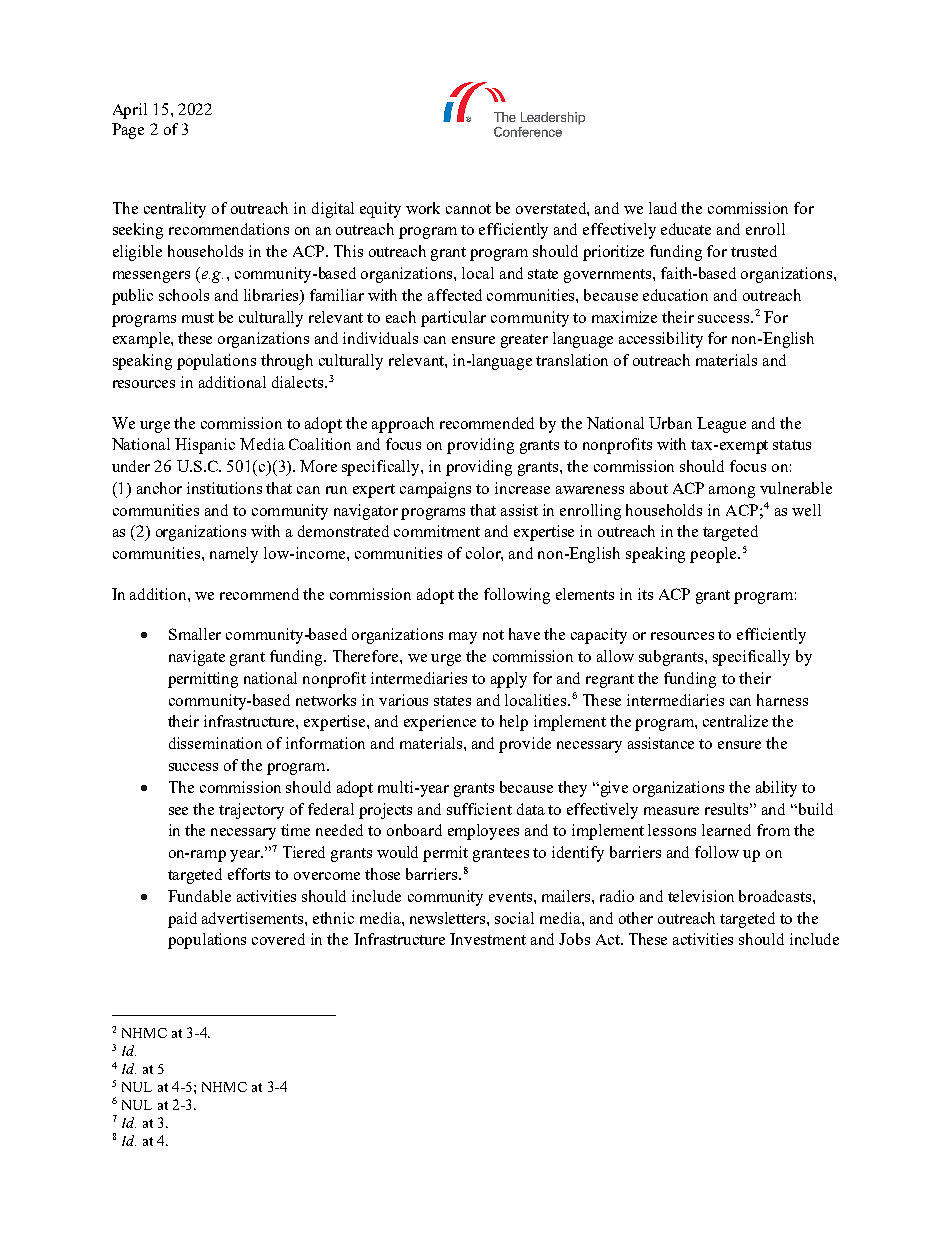 This document has width=952, height=1233. I want to click on Page, so click(128, 131).
